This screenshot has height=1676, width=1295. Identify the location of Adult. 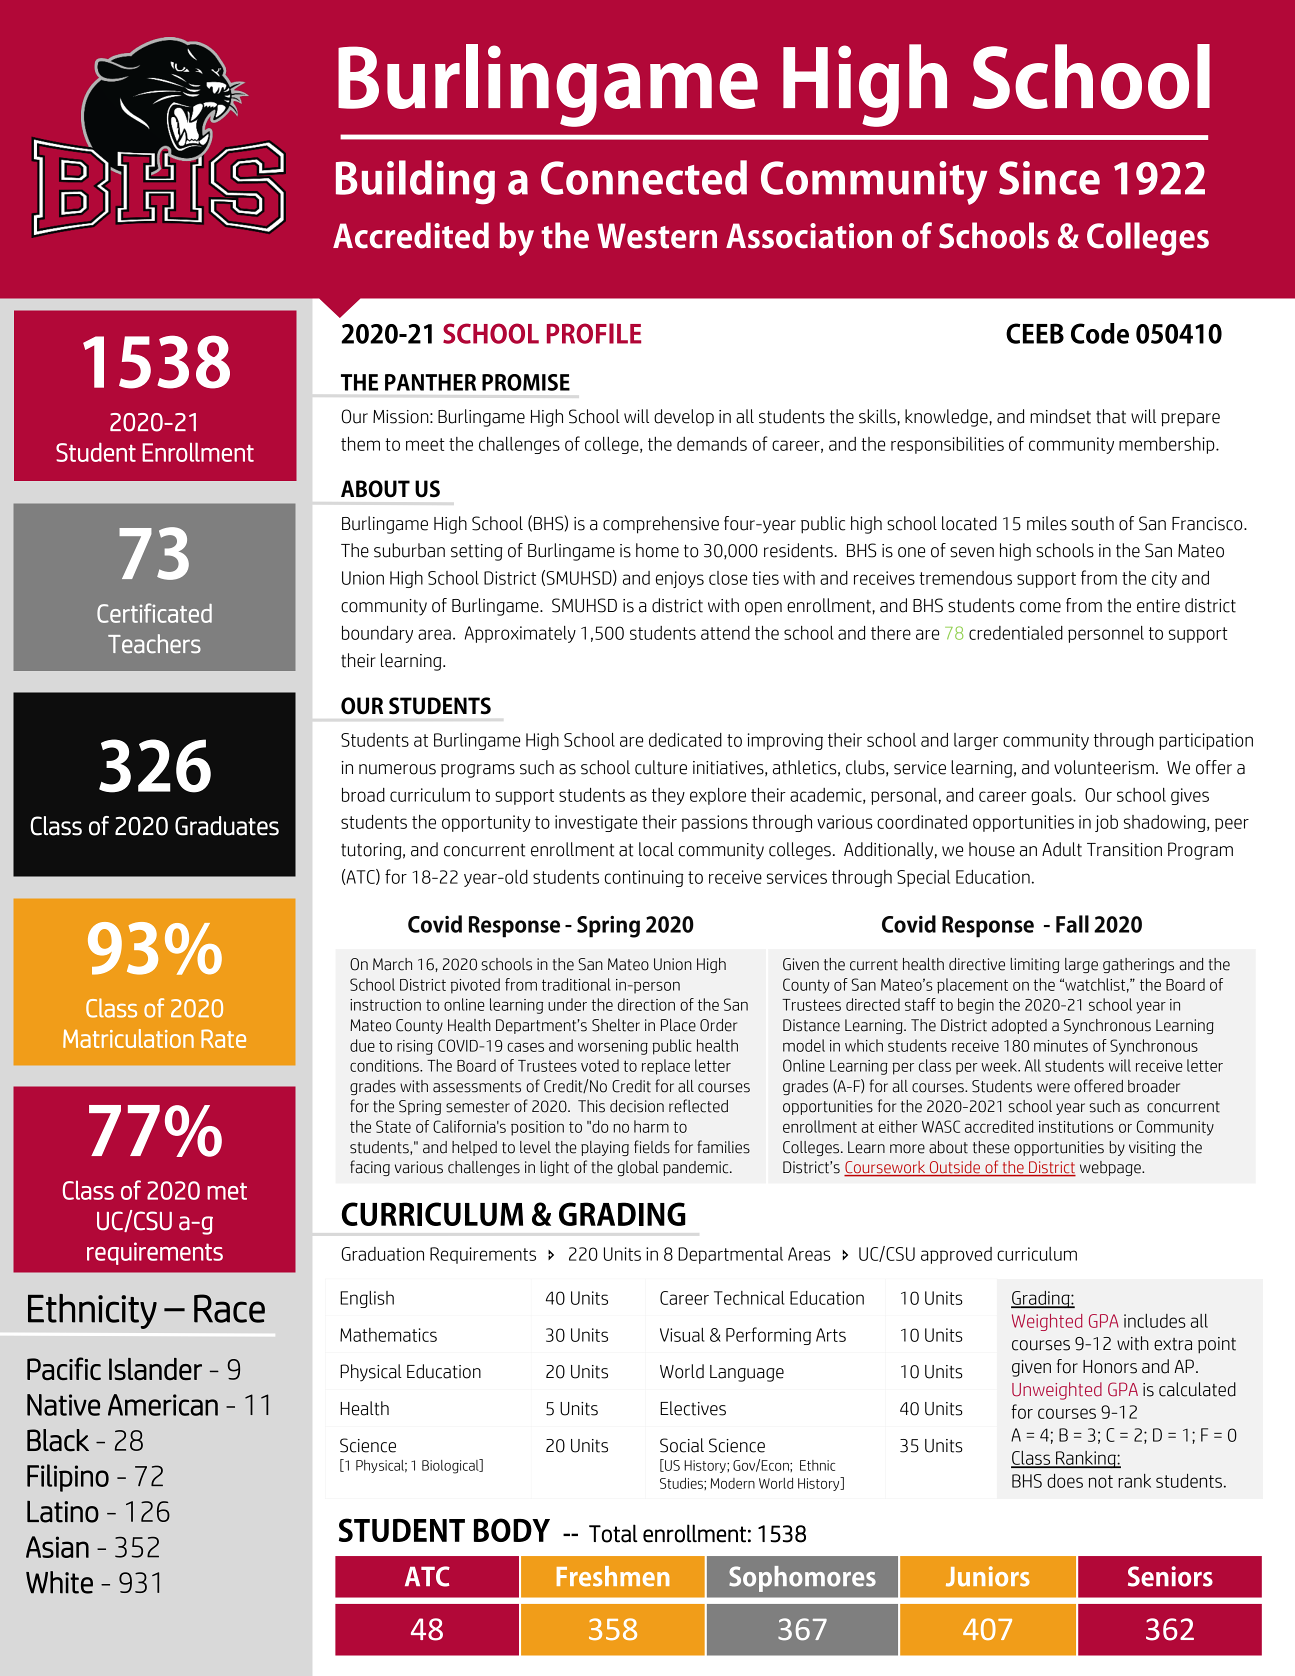
(1062, 849).
